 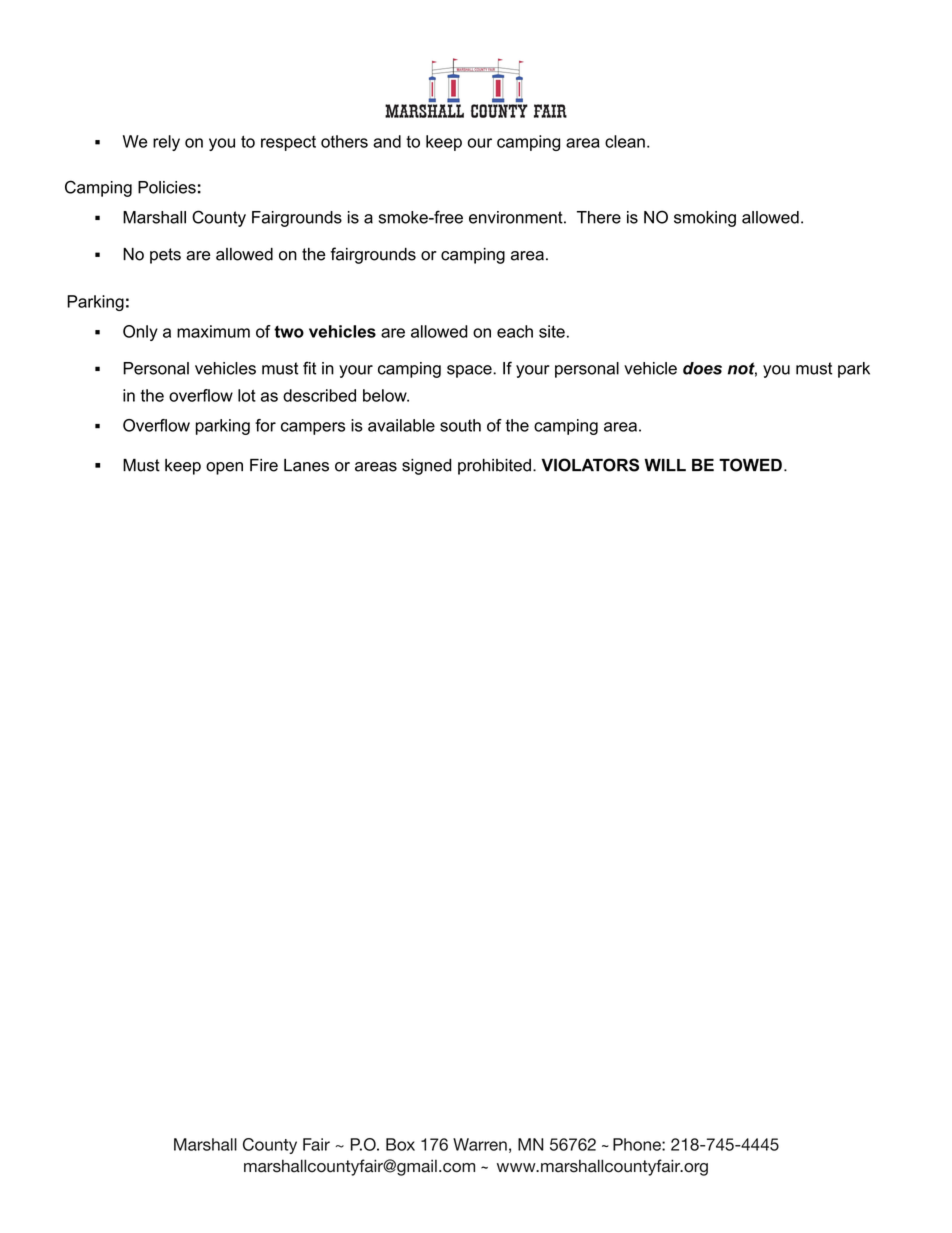 I want to click on WILL, so click(x=665, y=465).
